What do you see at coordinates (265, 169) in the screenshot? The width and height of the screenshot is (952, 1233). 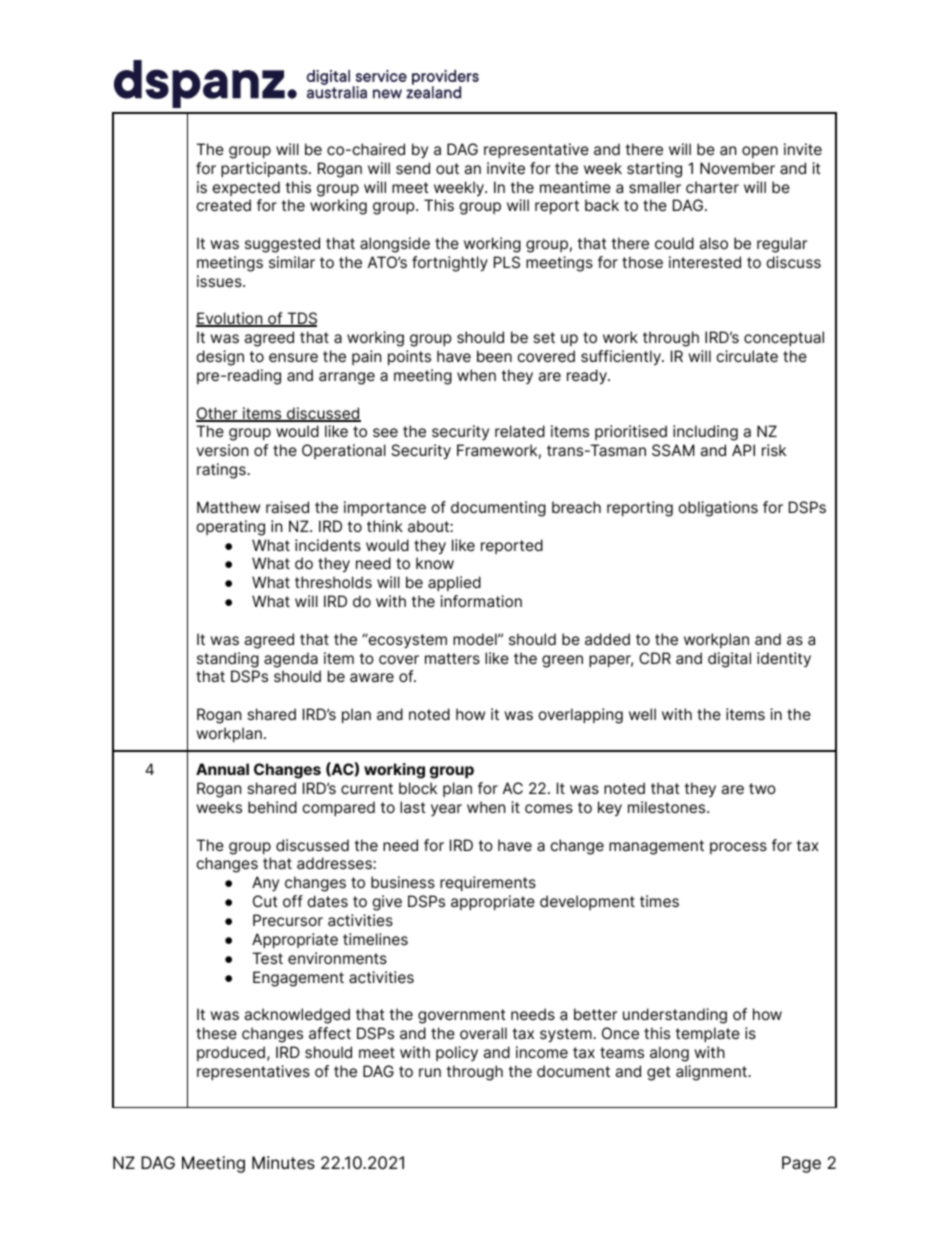 I see `participants` at bounding box center [265, 169].
